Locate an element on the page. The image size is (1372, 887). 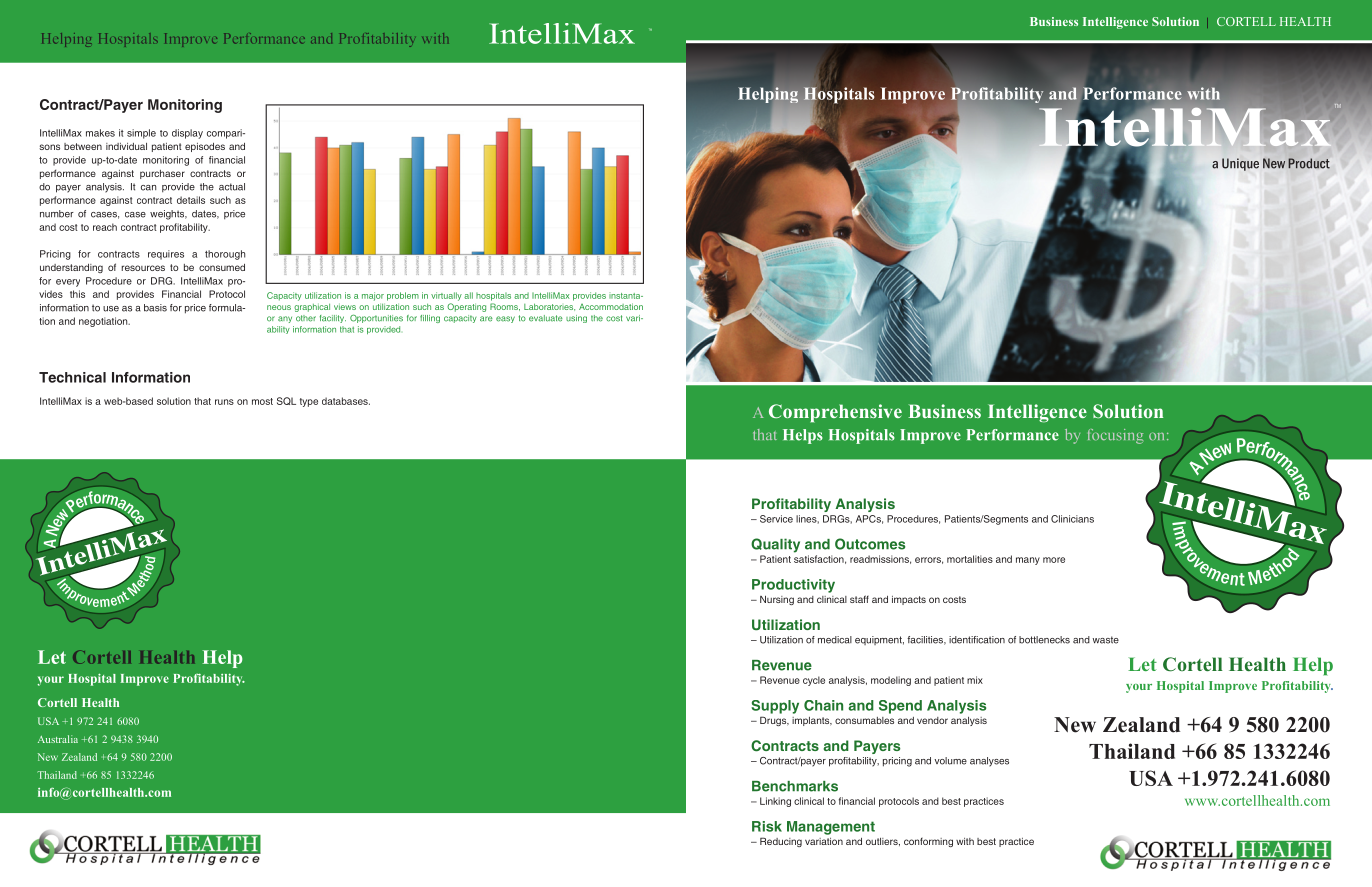
Risk is located at coordinates (767, 826).
